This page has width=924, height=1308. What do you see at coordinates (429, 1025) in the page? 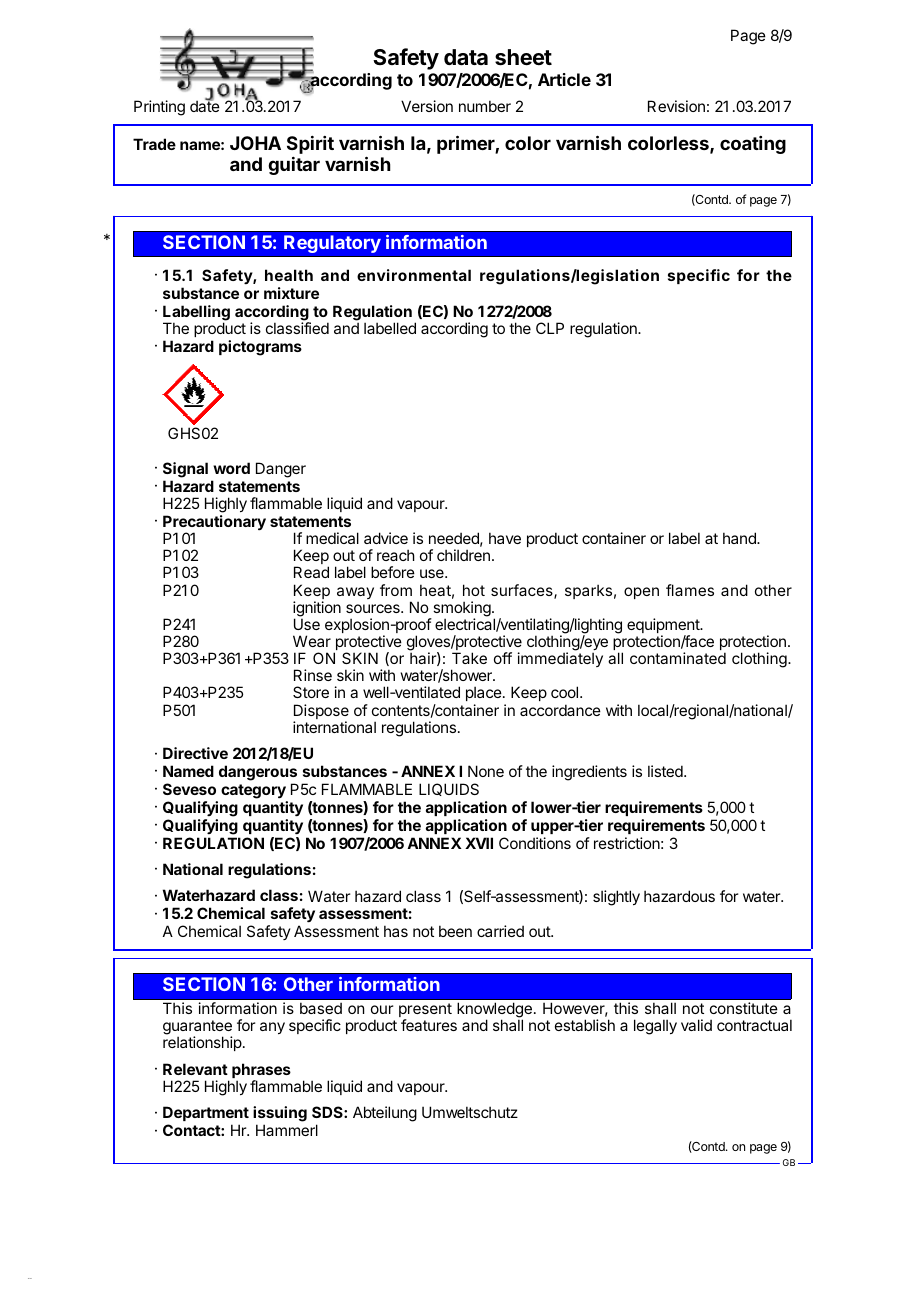
I see `features` at bounding box center [429, 1025].
